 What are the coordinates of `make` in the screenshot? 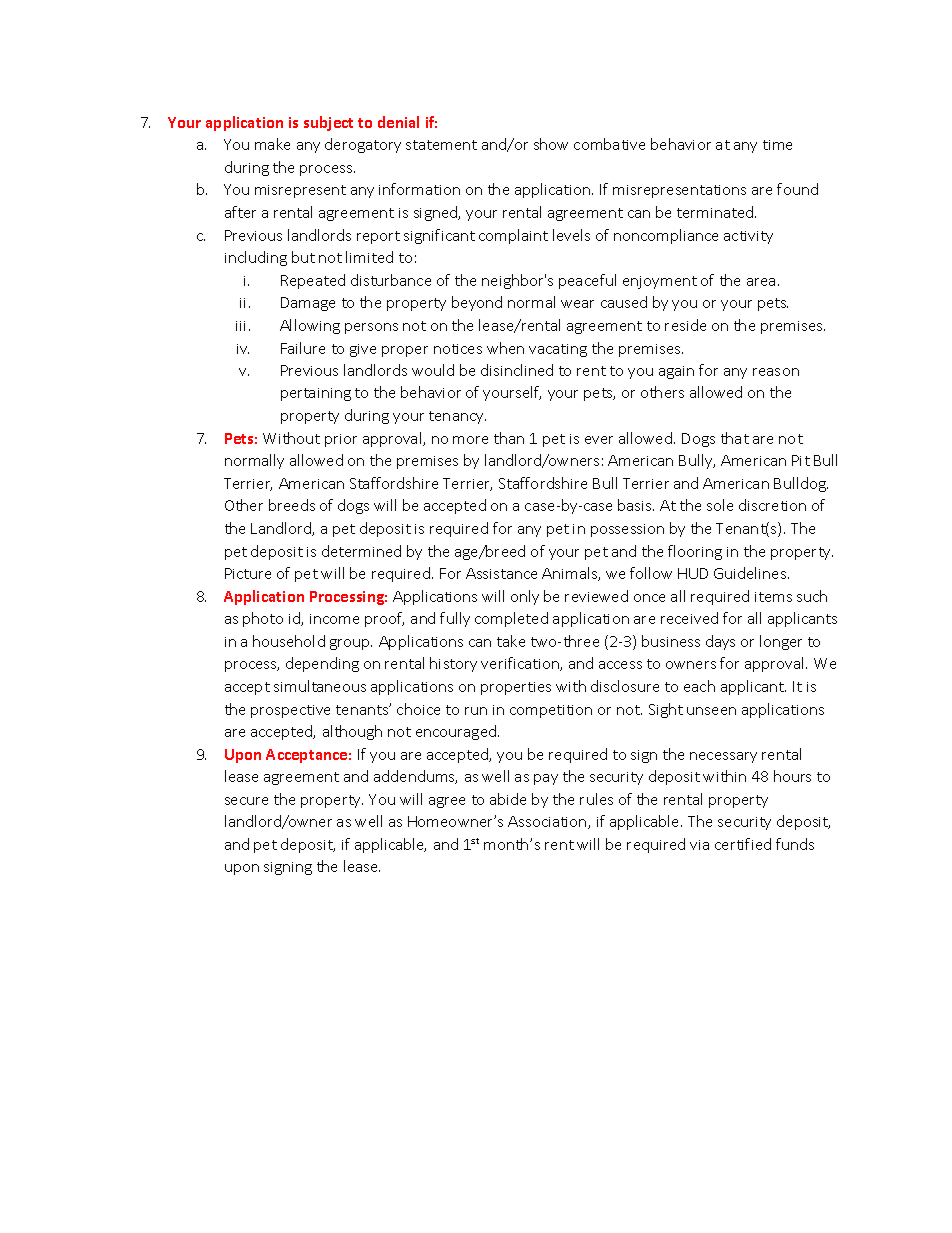 It's located at (272, 144).
